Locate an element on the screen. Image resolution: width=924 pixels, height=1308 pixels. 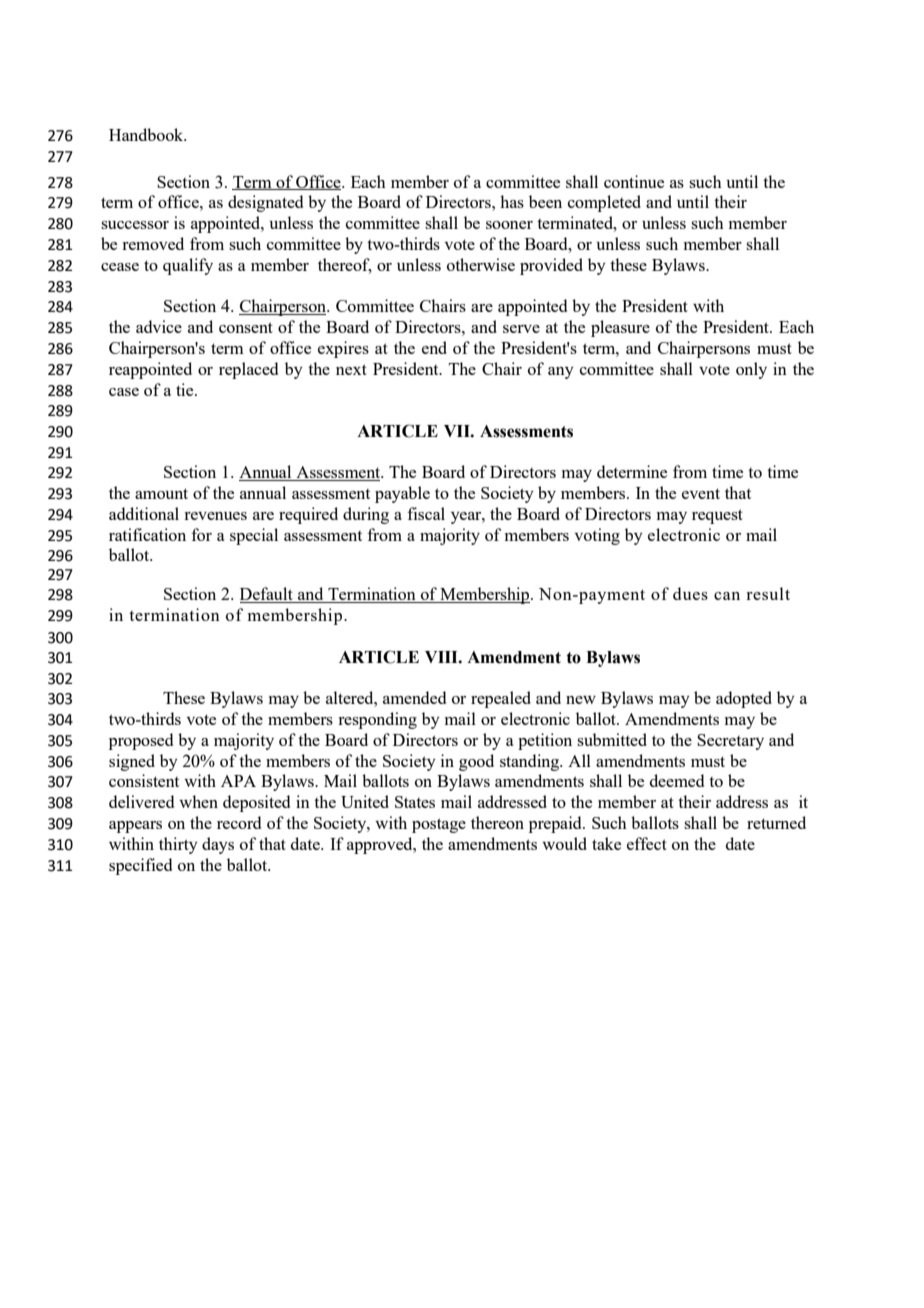
continue is located at coordinates (634, 181).
